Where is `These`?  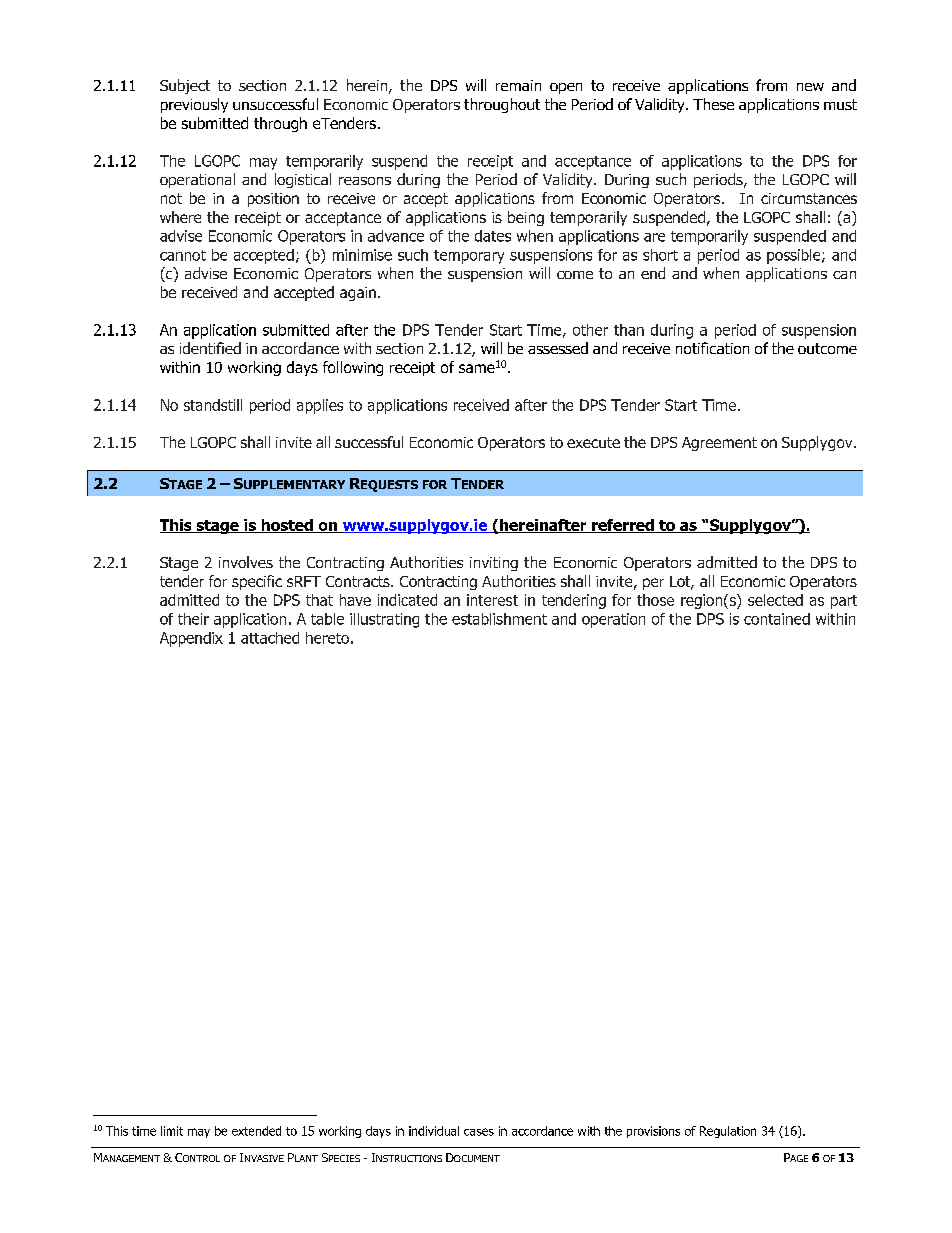 These is located at coordinates (713, 104).
